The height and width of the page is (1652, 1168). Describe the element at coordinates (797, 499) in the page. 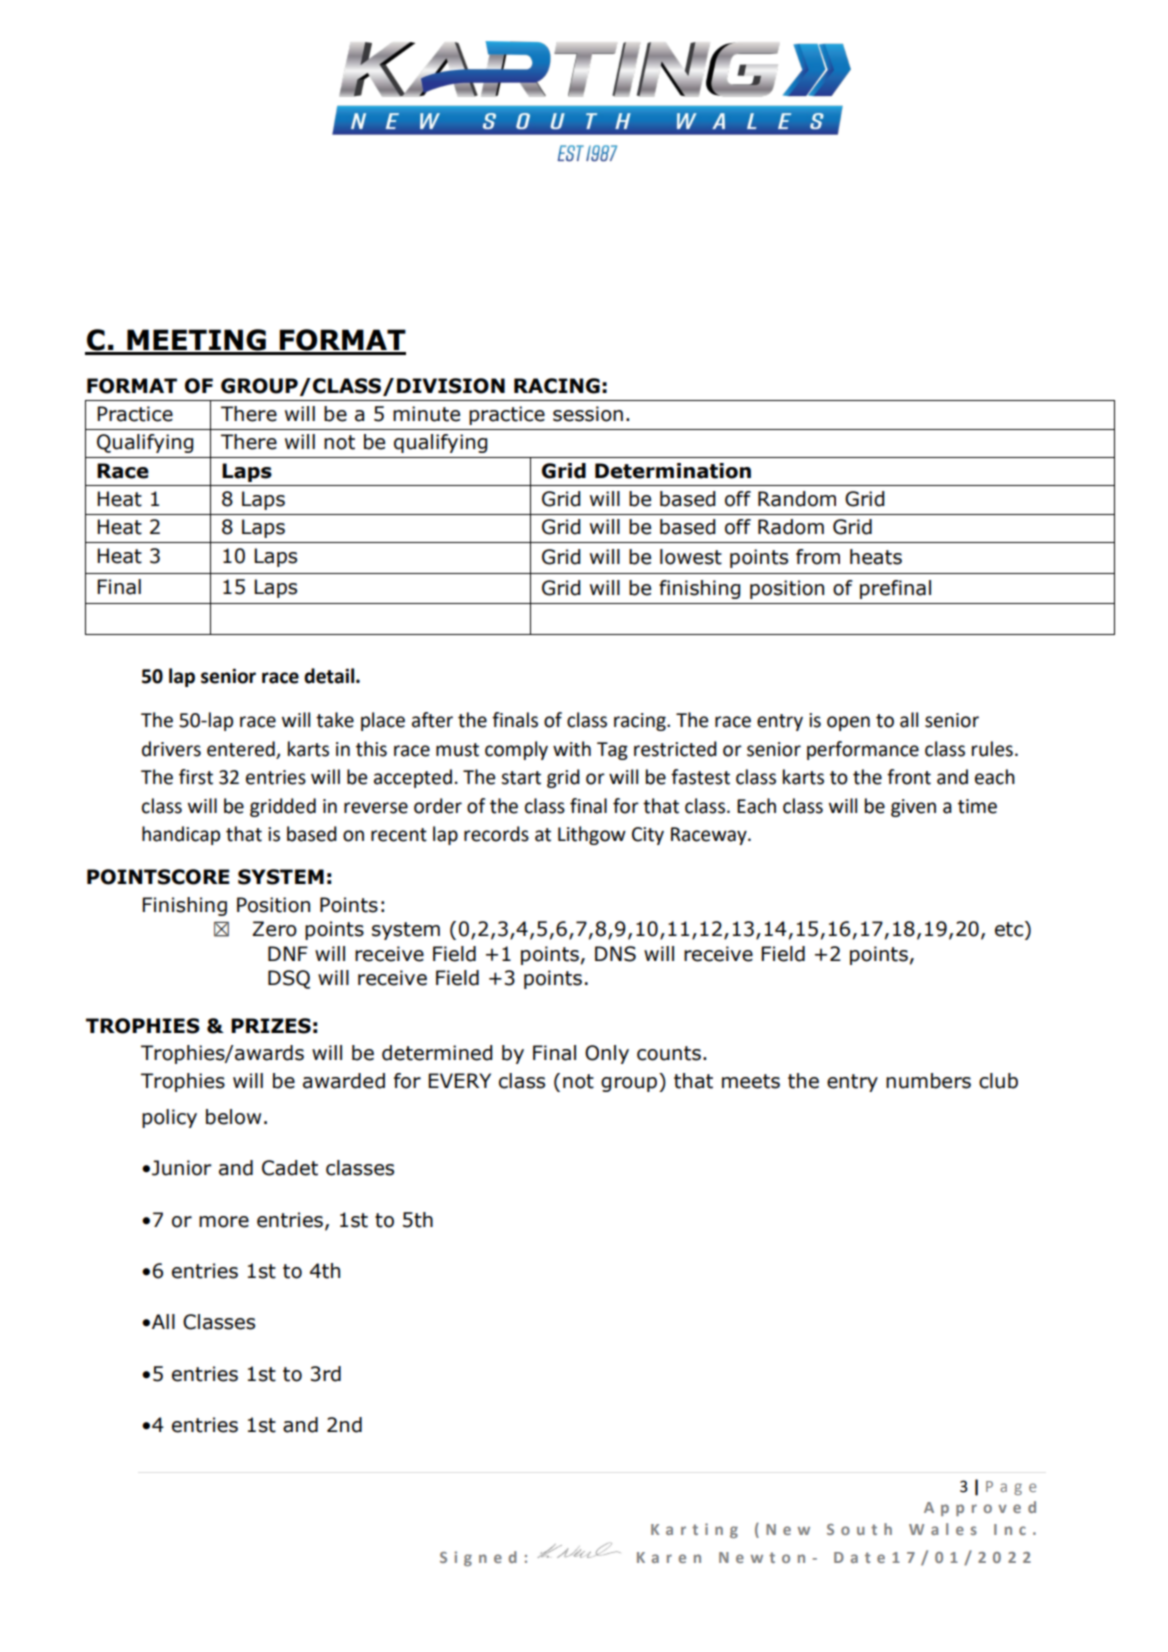

I see `Random` at that location.
